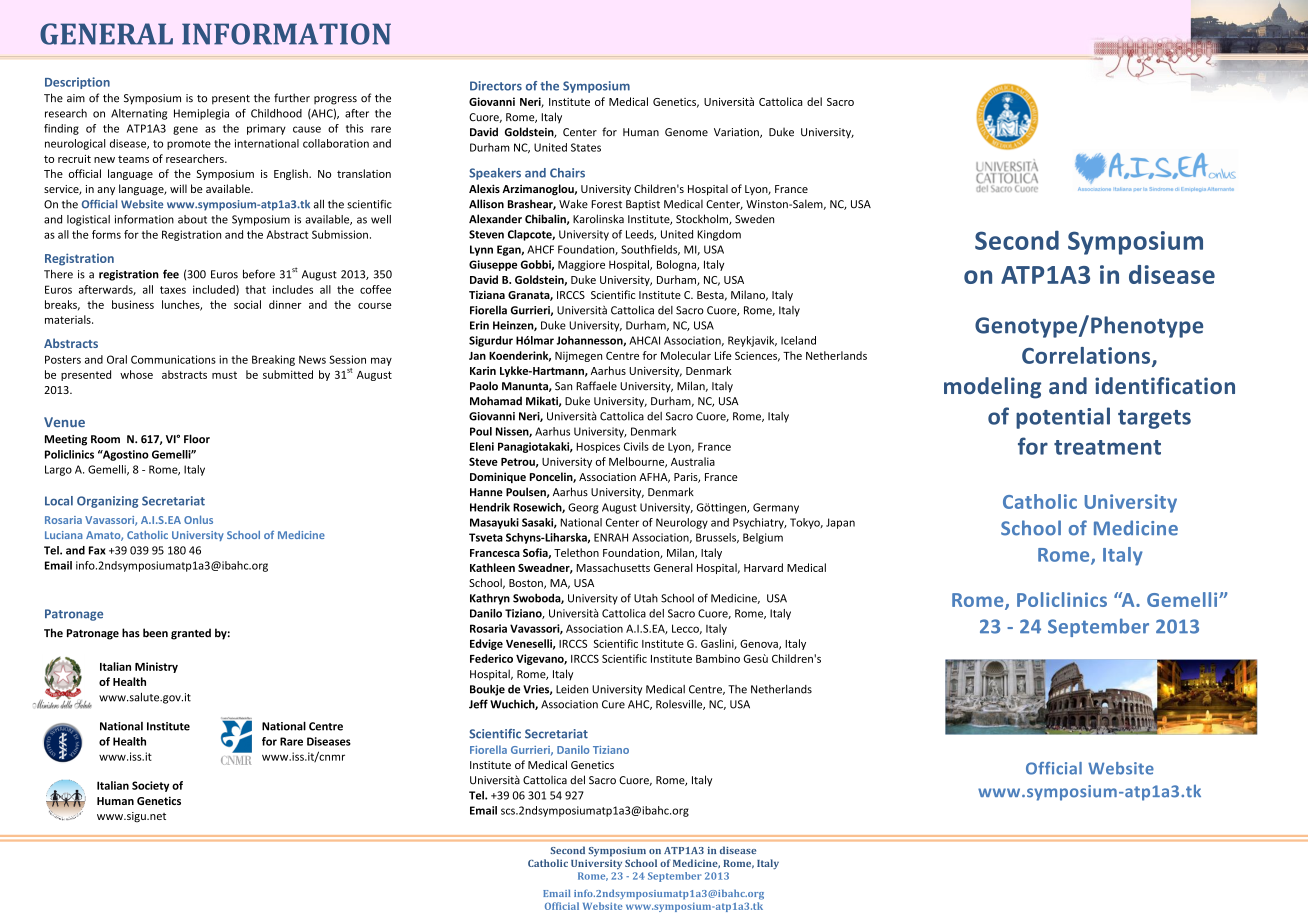 The image size is (1308, 924). What do you see at coordinates (1063, 418) in the screenshot?
I see `potential` at bounding box center [1063, 418].
